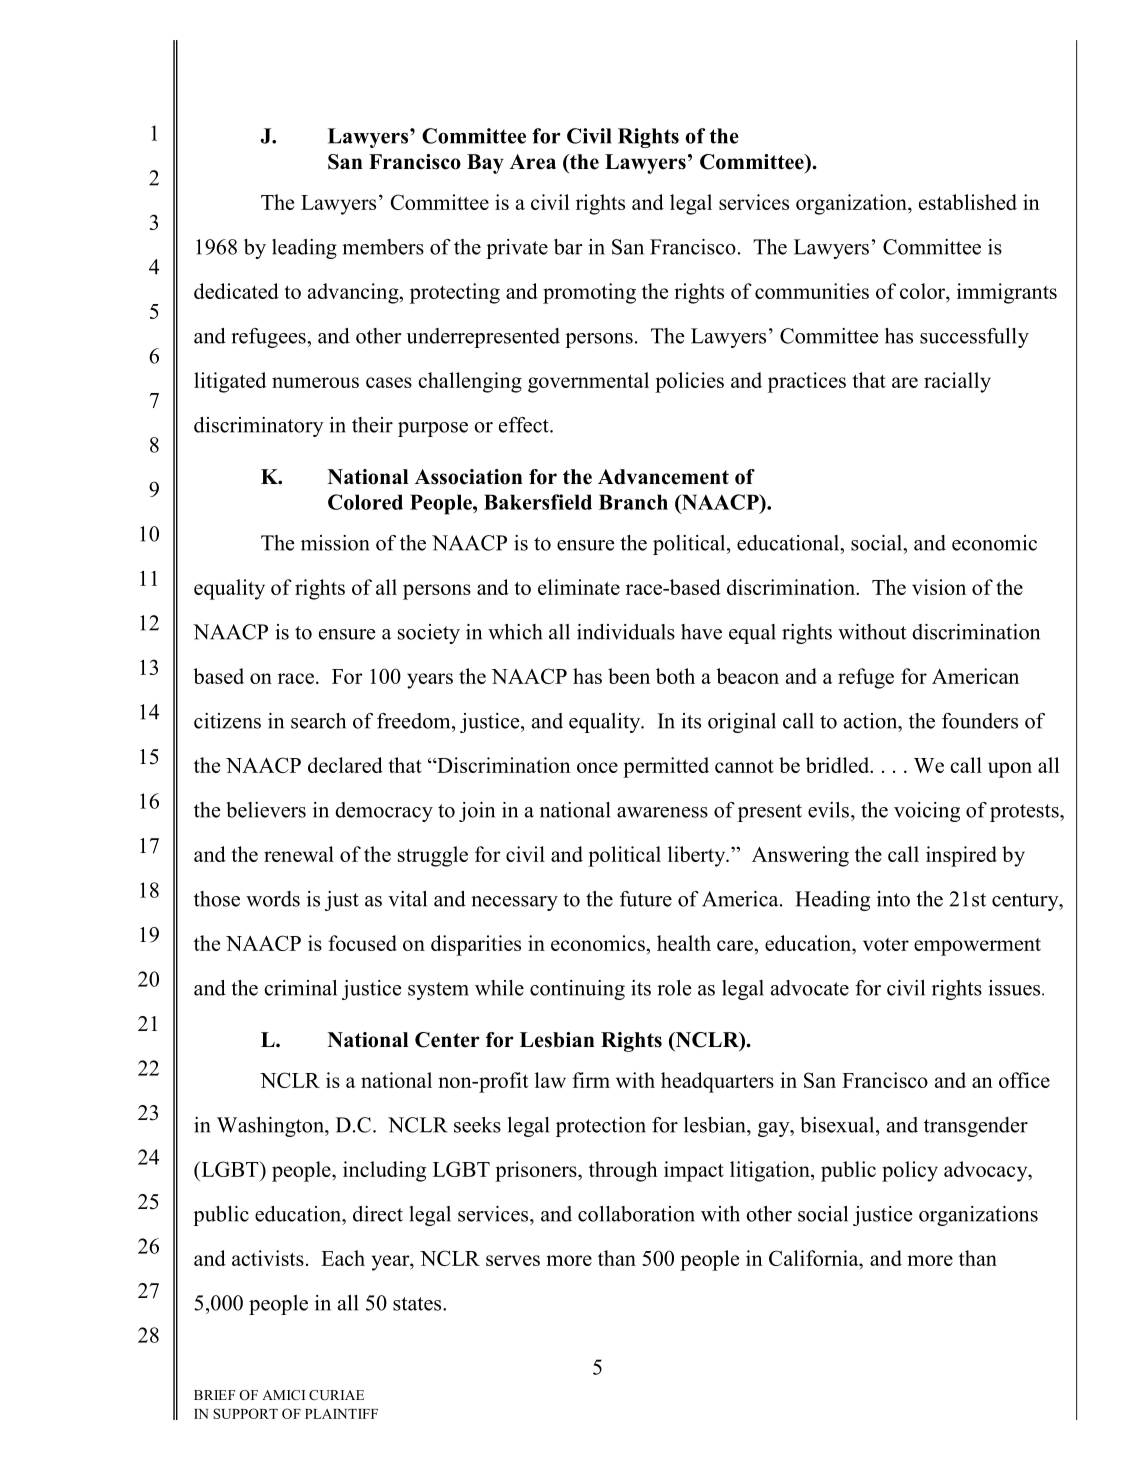  What do you see at coordinates (335, 543) in the screenshot?
I see `mission` at bounding box center [335, 543].
